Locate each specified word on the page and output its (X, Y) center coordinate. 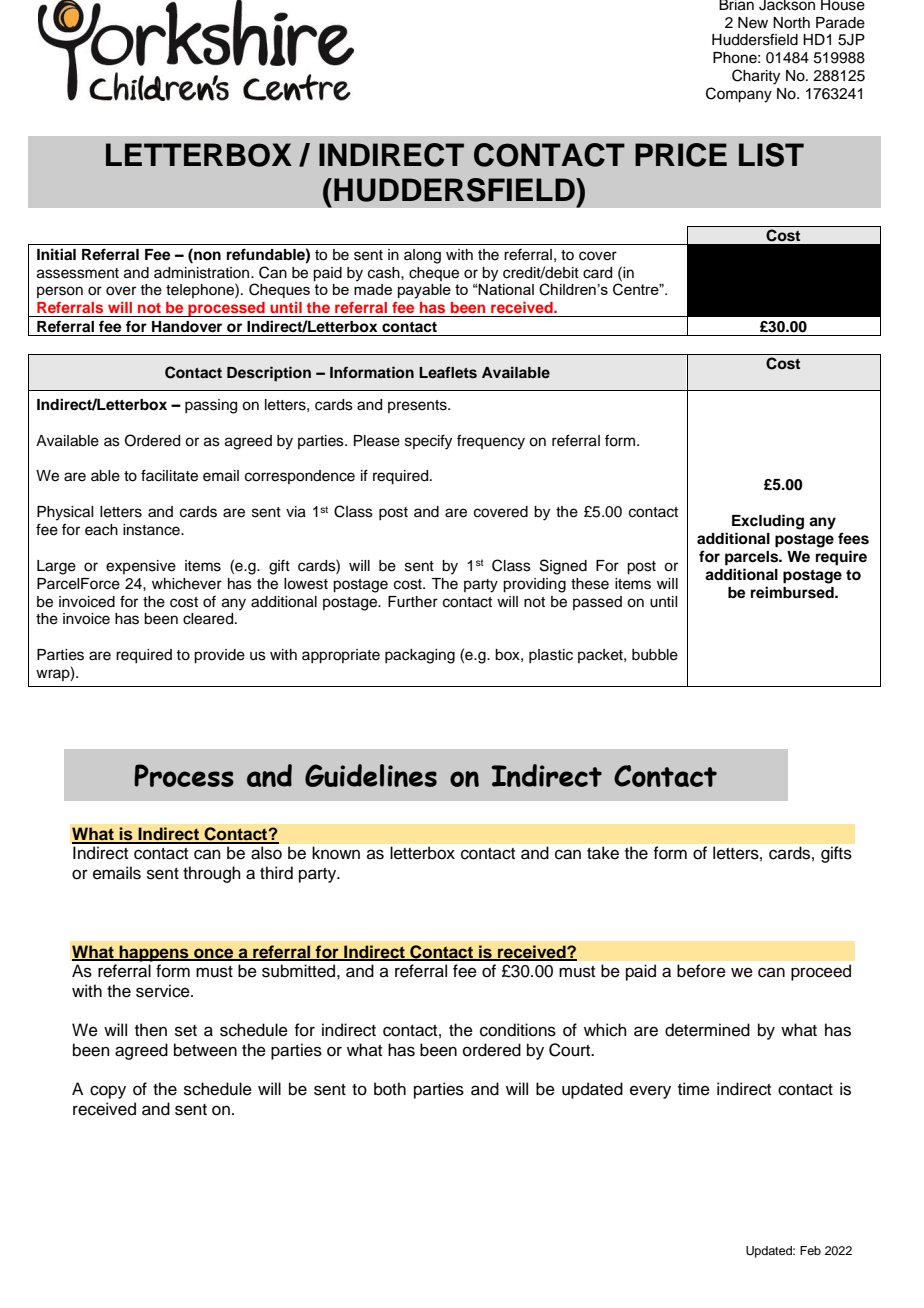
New (753, 23)
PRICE (681, 155)
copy (108, 1092)
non (206, 255)
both (390, 1089)
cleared (209, 619)
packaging (420, 656)
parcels (753, 558)
